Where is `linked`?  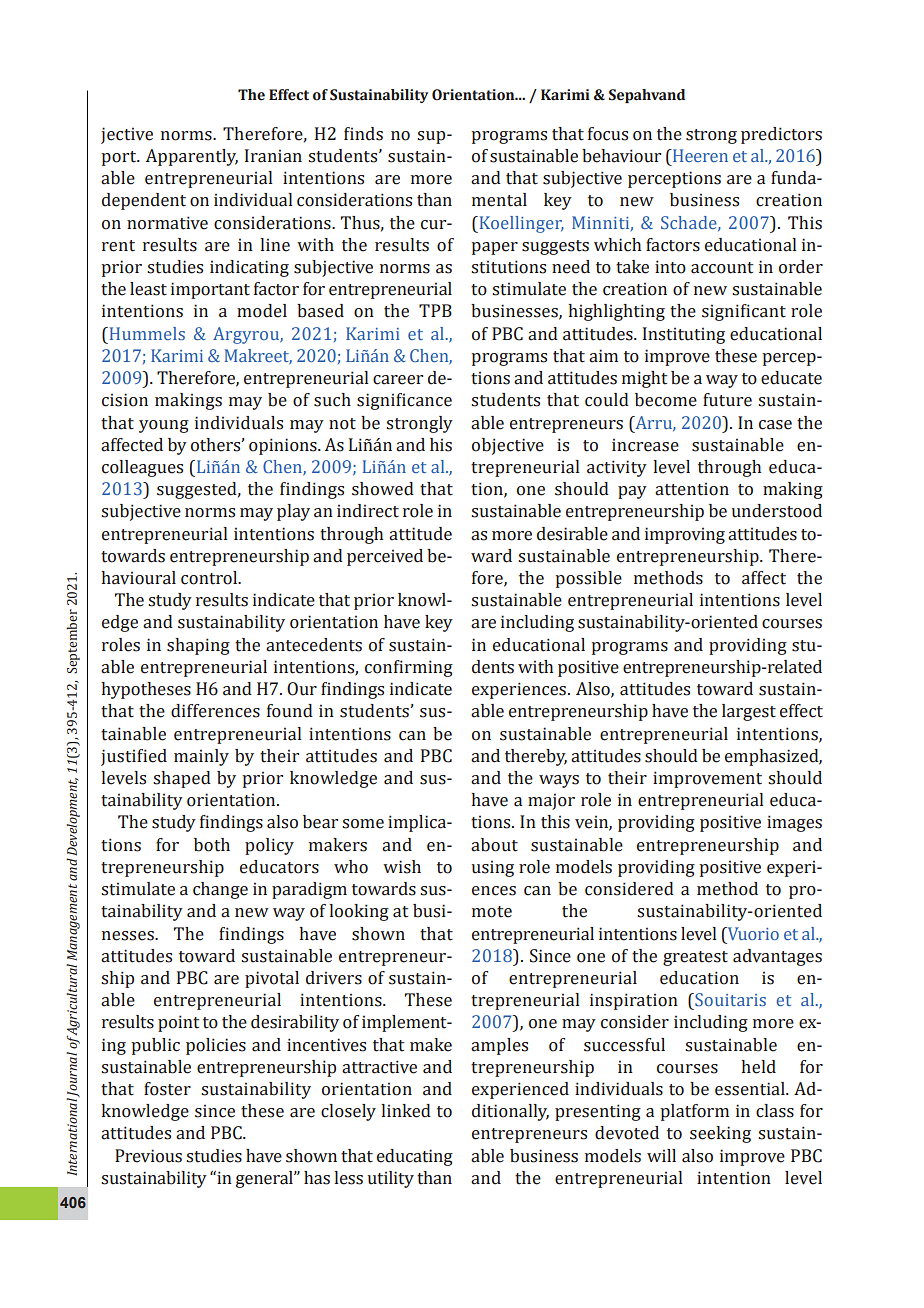
linked is located at coordinates (406, 1111).
